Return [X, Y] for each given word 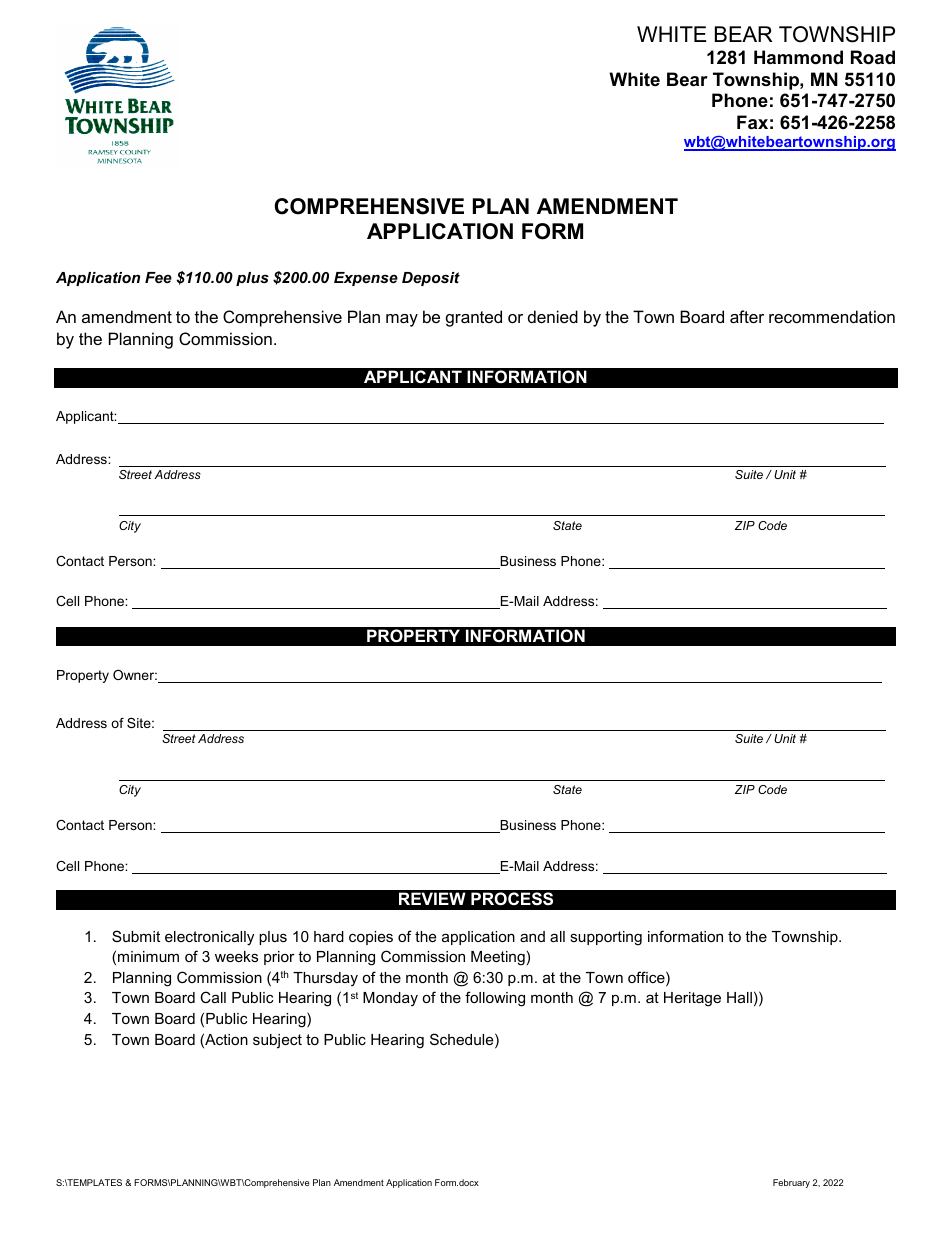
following [495, 999]
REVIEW [432, 898]
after [747, 316]
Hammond [798, 57]
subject [277, 1041]
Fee [158, 277]
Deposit [431, 279]
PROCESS [512, 899]
